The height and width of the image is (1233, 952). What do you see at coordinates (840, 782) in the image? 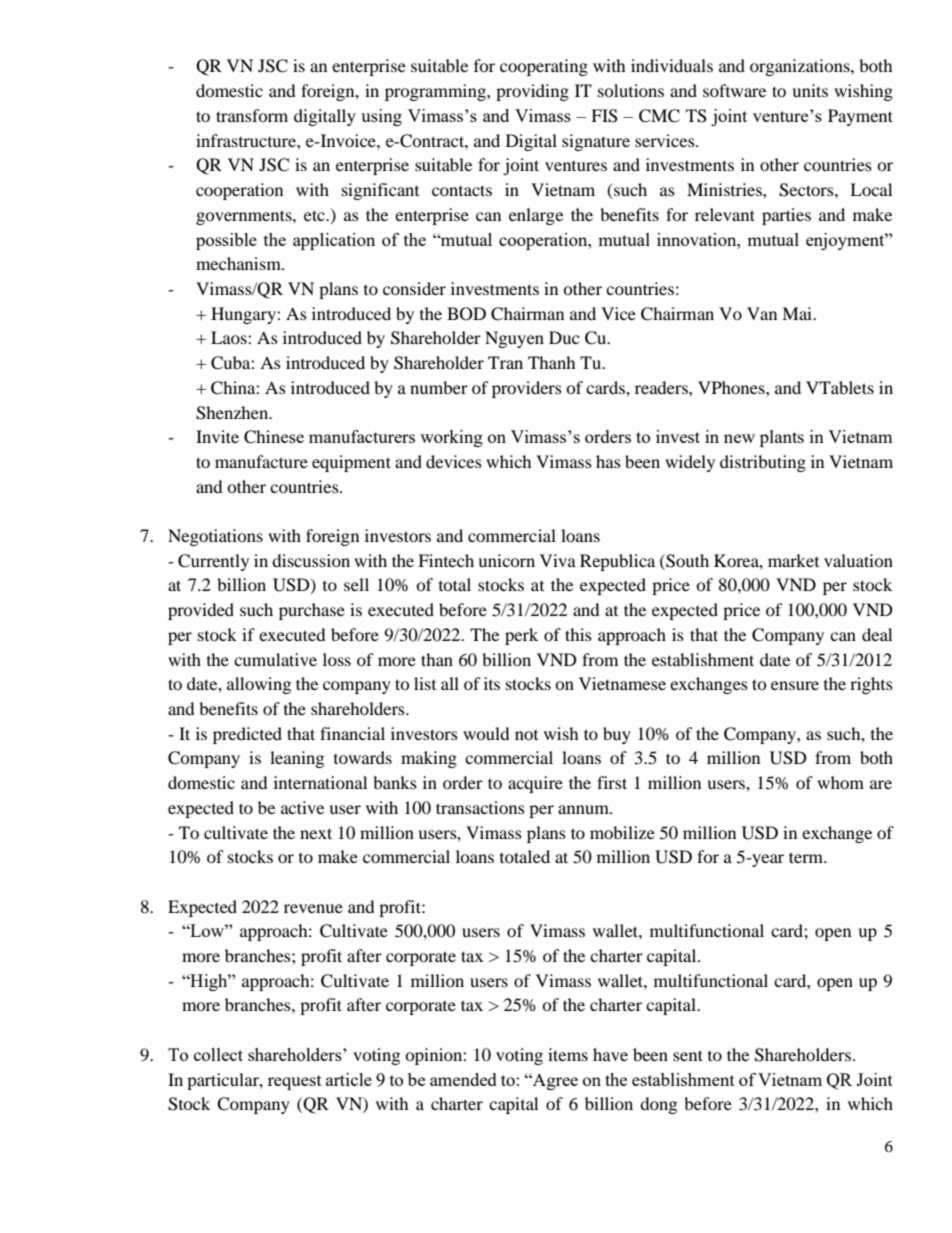
I see `whom` at bounding box center [840, 782].
